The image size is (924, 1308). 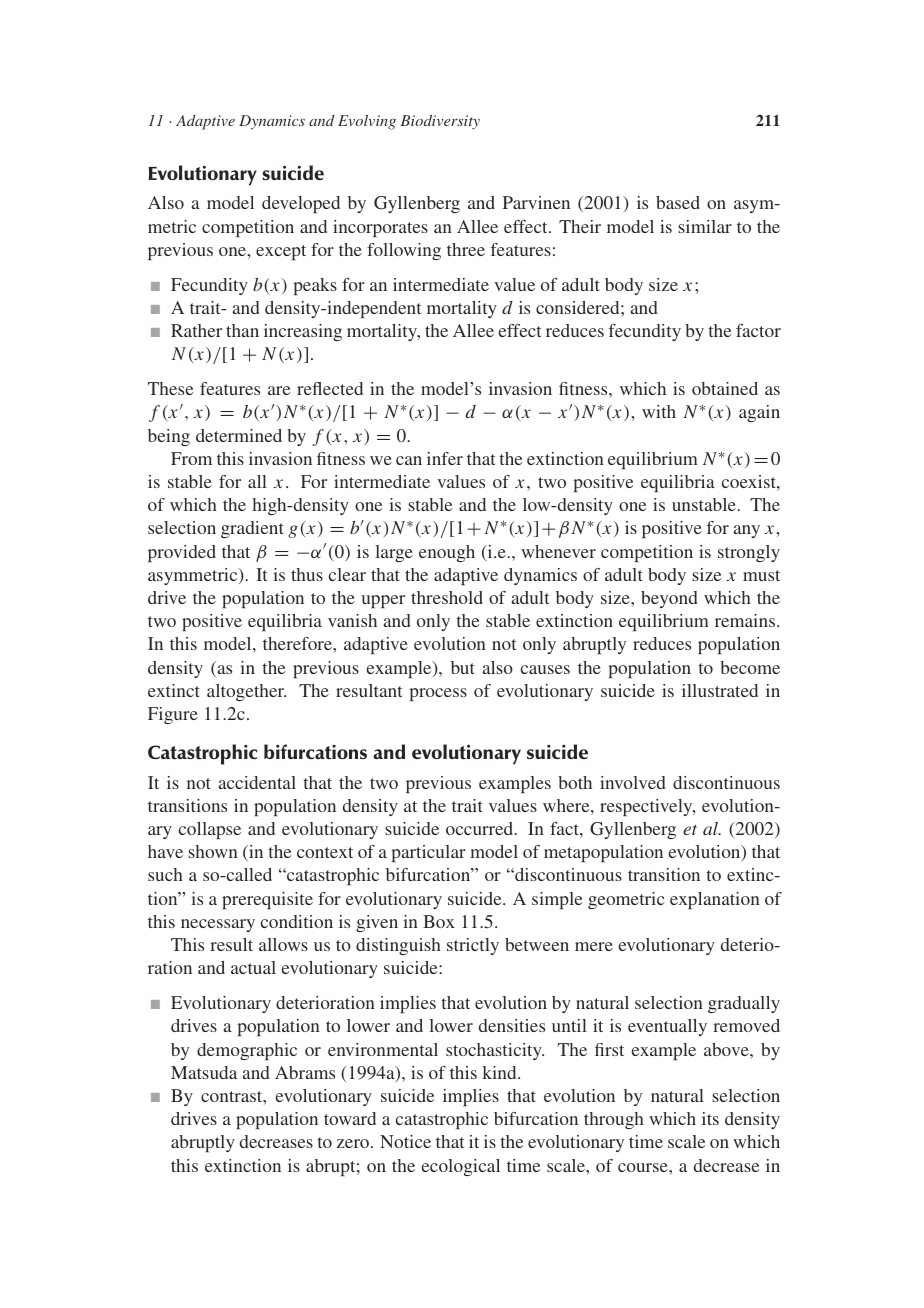 What do you see at coordinates (301, 204) in the page?
I see `developed` at bounding box center [301, 204].
